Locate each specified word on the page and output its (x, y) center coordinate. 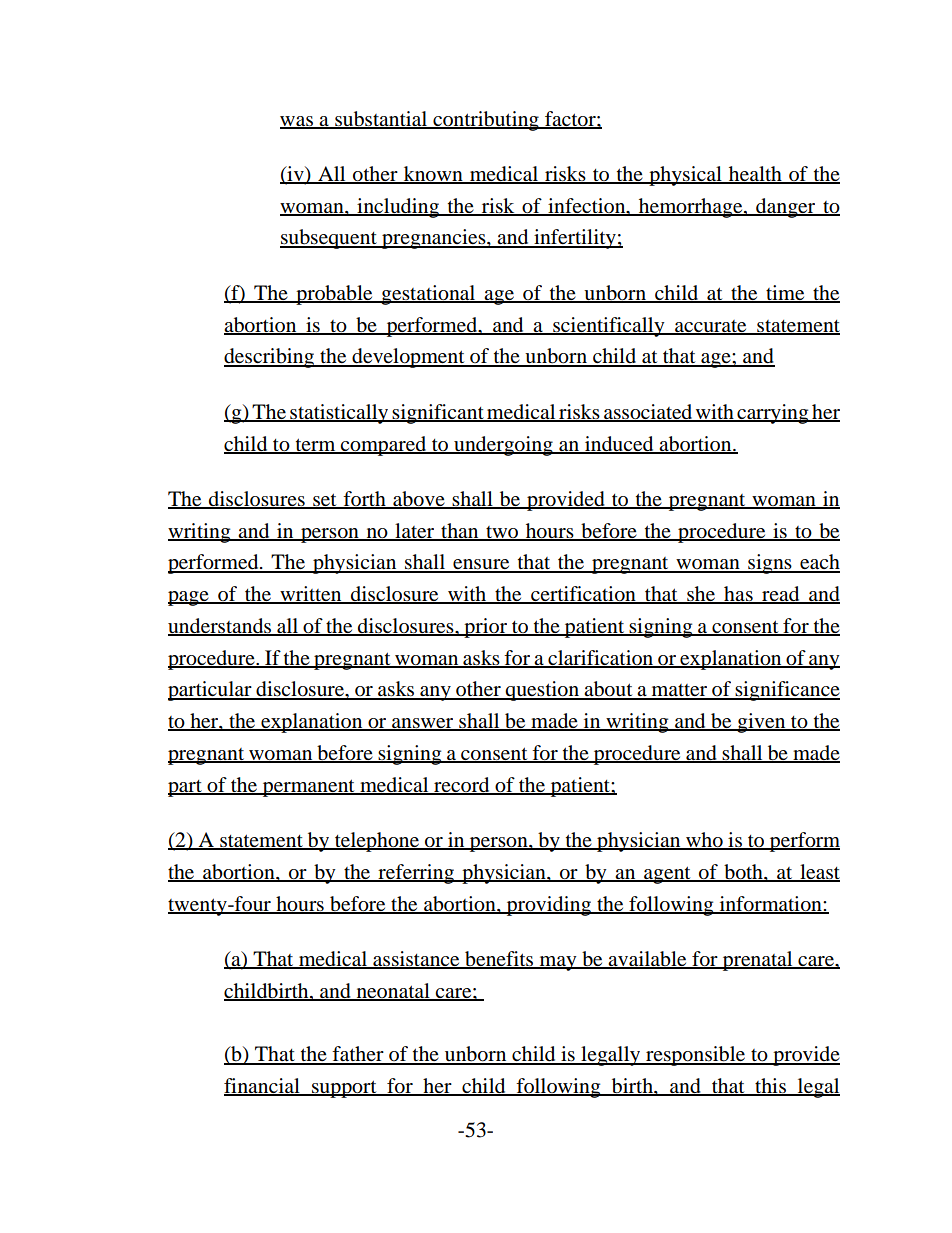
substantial (381, 119)
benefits (499, 960)
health (755, 175)
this (770, 1087)
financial (263, 1087)
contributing (486, 121)
